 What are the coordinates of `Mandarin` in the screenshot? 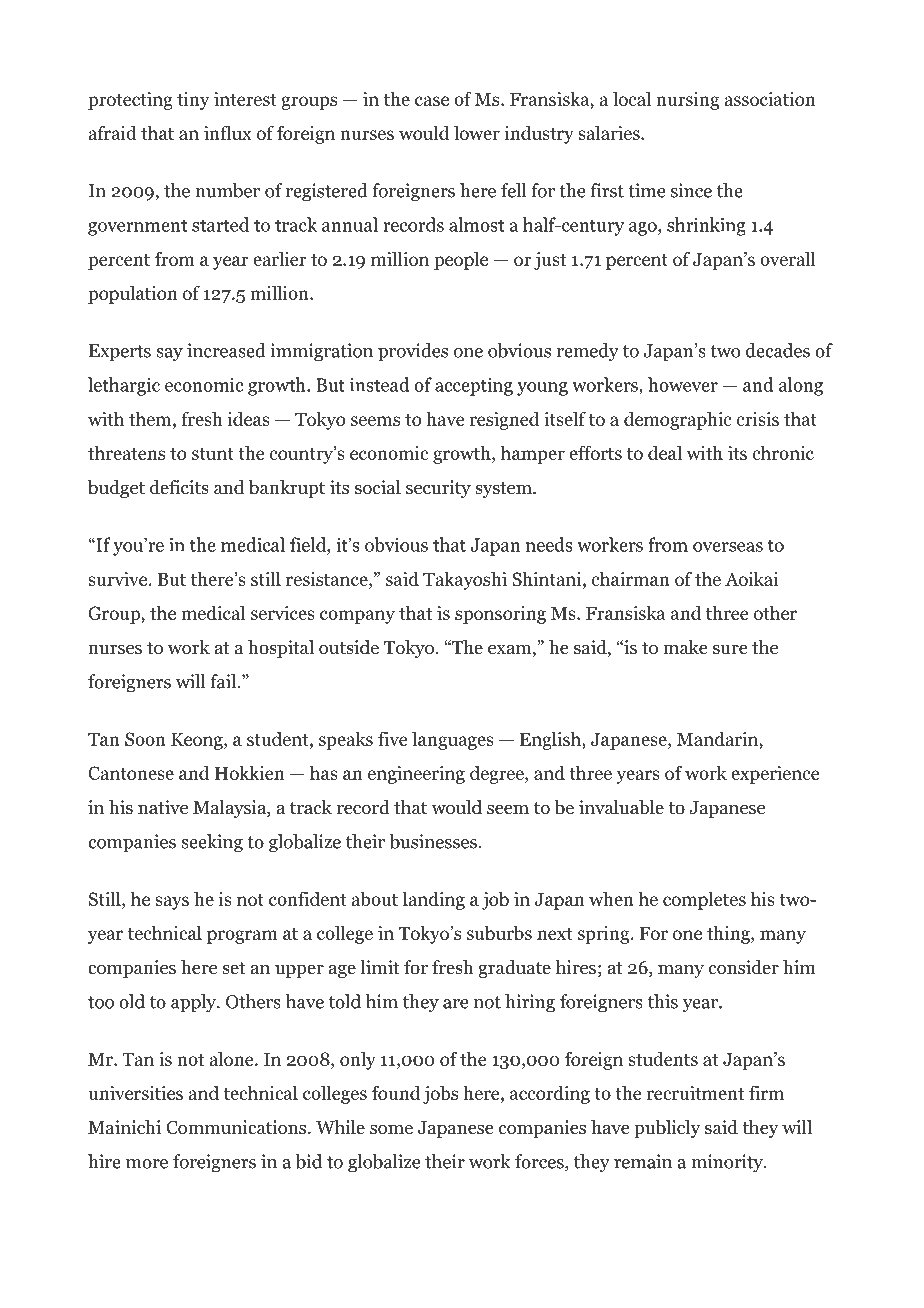 It's located at (718, 738).
